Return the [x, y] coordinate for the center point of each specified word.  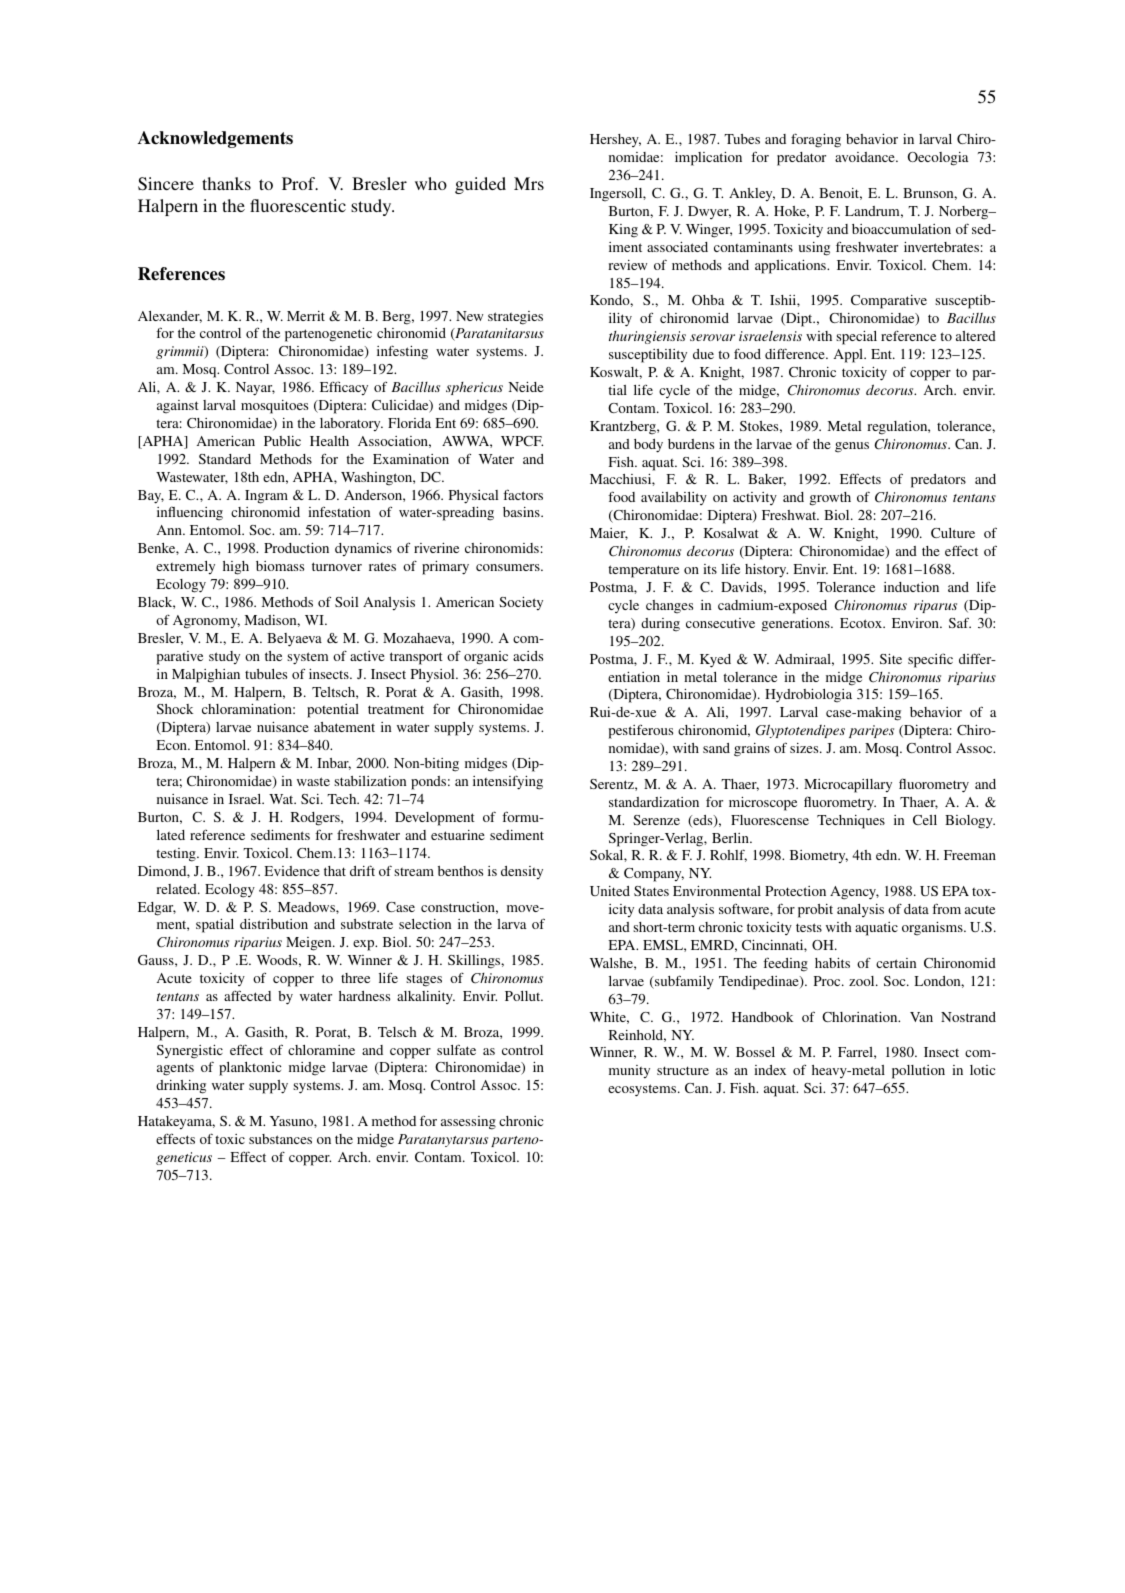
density [522, 872]
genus [852, 447]
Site [891, 659]
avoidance [866, 157]
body [648, 446]
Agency [854, 893]
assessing [468, 1123]
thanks [226, 183]
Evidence [292, 871]
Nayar [255, 389]
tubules [266, 674]
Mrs [529, 183]
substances [280, 1139]
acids [528, 656]
